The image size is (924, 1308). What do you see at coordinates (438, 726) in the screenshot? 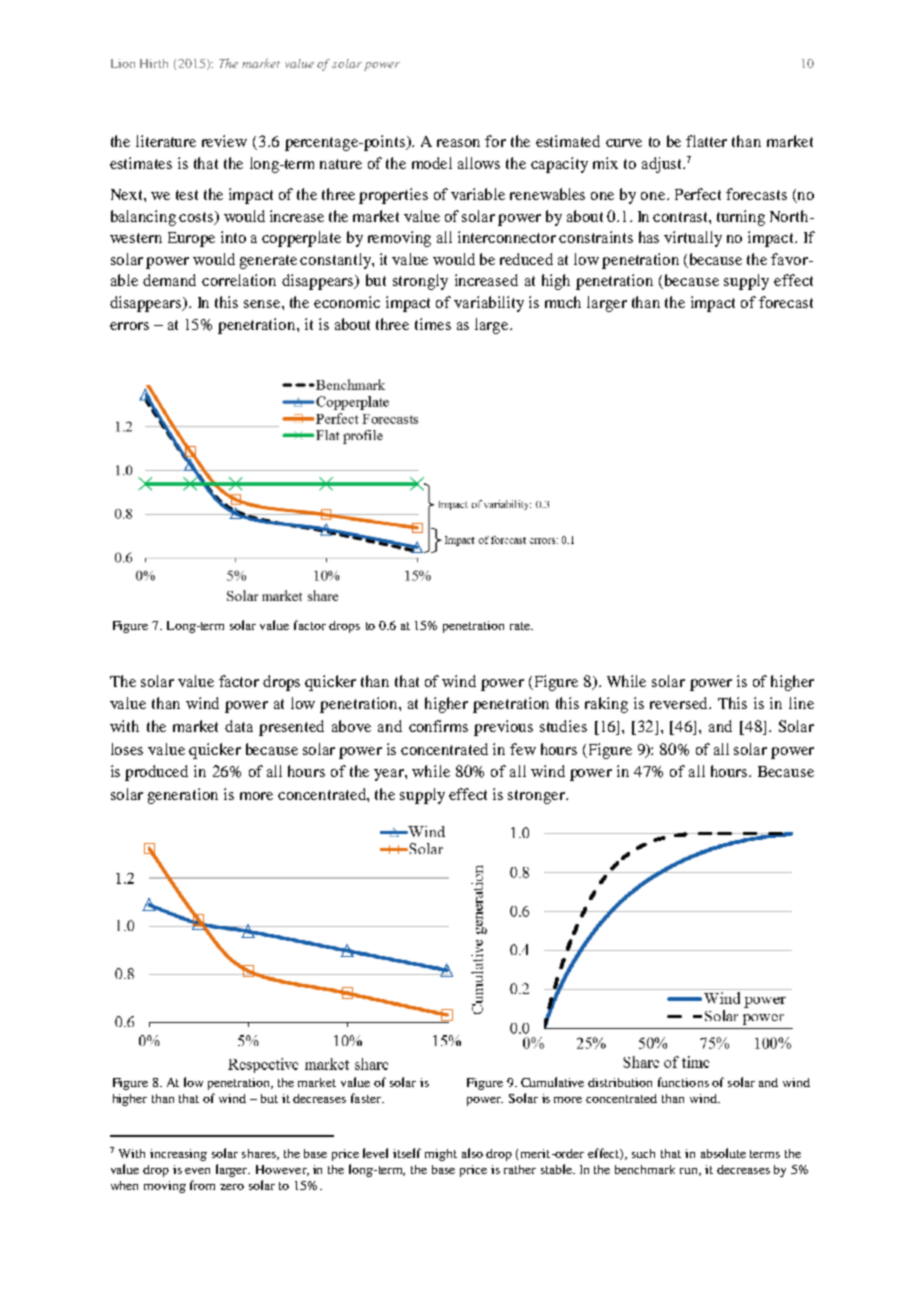
I see `confirms` at bounding box center [438, 726].
